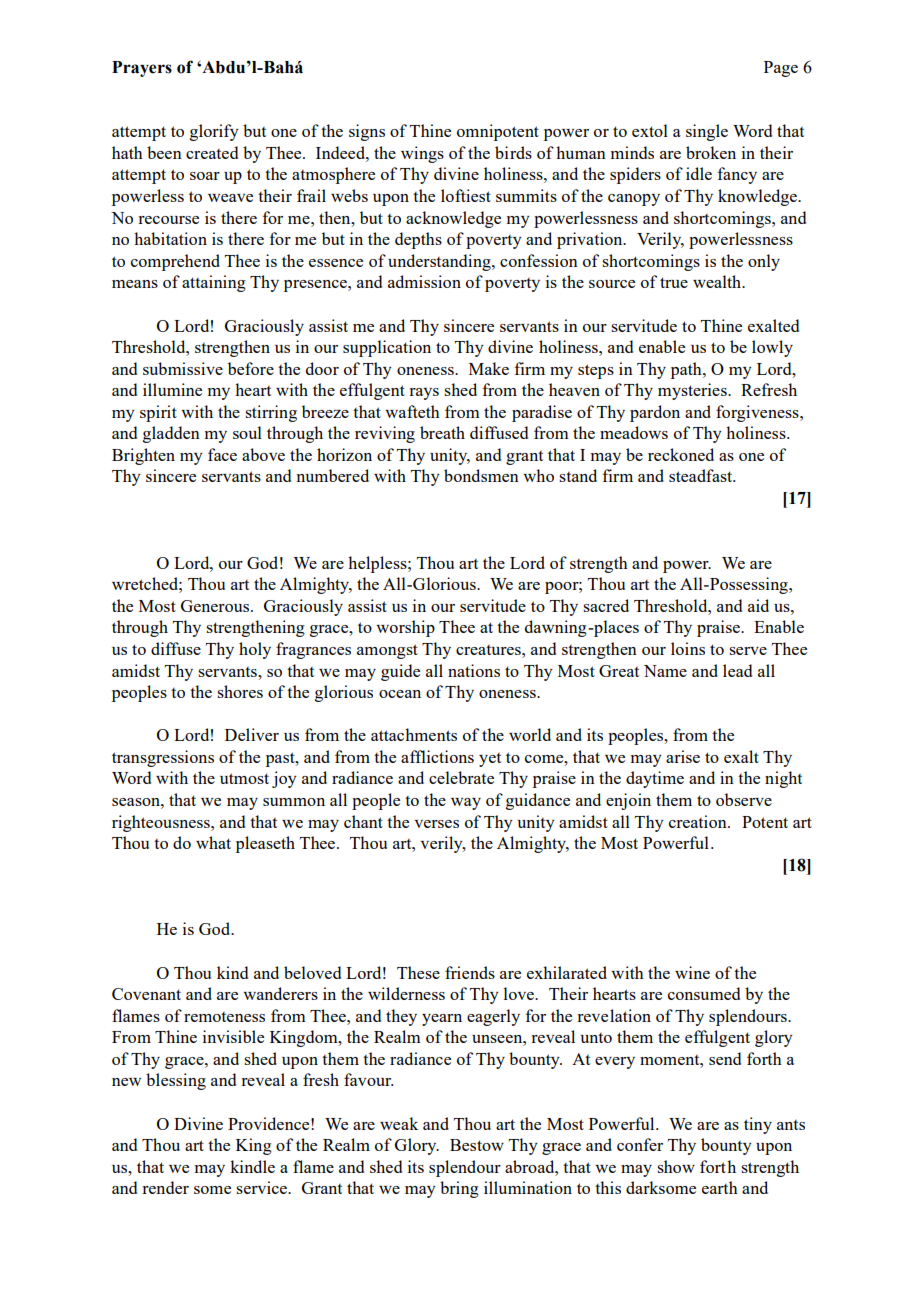 The width and height of the screenshot is (924, 1308). I want to click on breath, so click(442, 432).
